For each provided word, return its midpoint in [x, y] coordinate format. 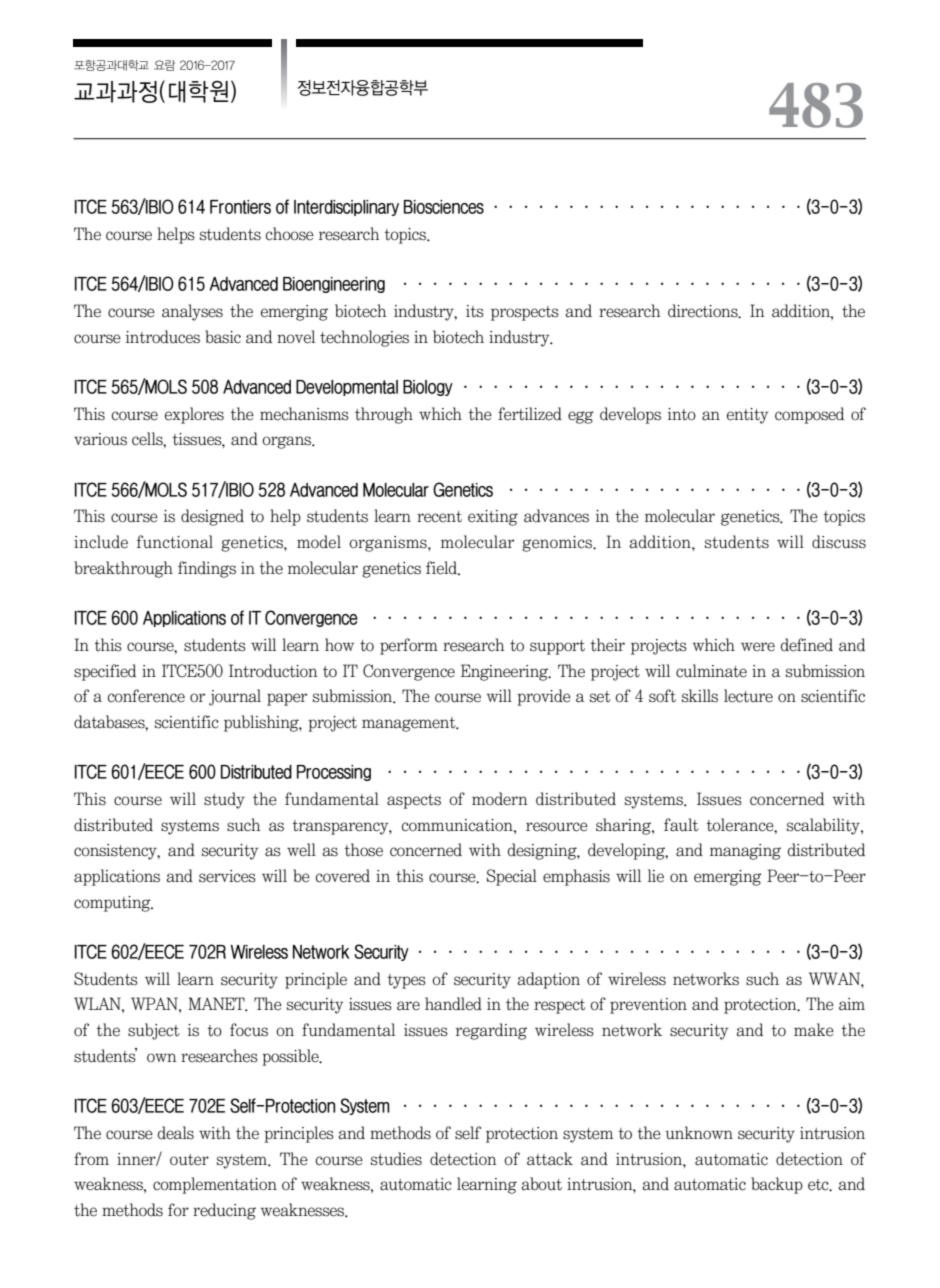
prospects [525, 313]
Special [512, 877]
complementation [215, 1185]
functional [175, 542]
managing [745, 852]
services [227, 876]
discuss [839, 542]
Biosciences [444, 207]
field [443, 568]
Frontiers [240, 207]
